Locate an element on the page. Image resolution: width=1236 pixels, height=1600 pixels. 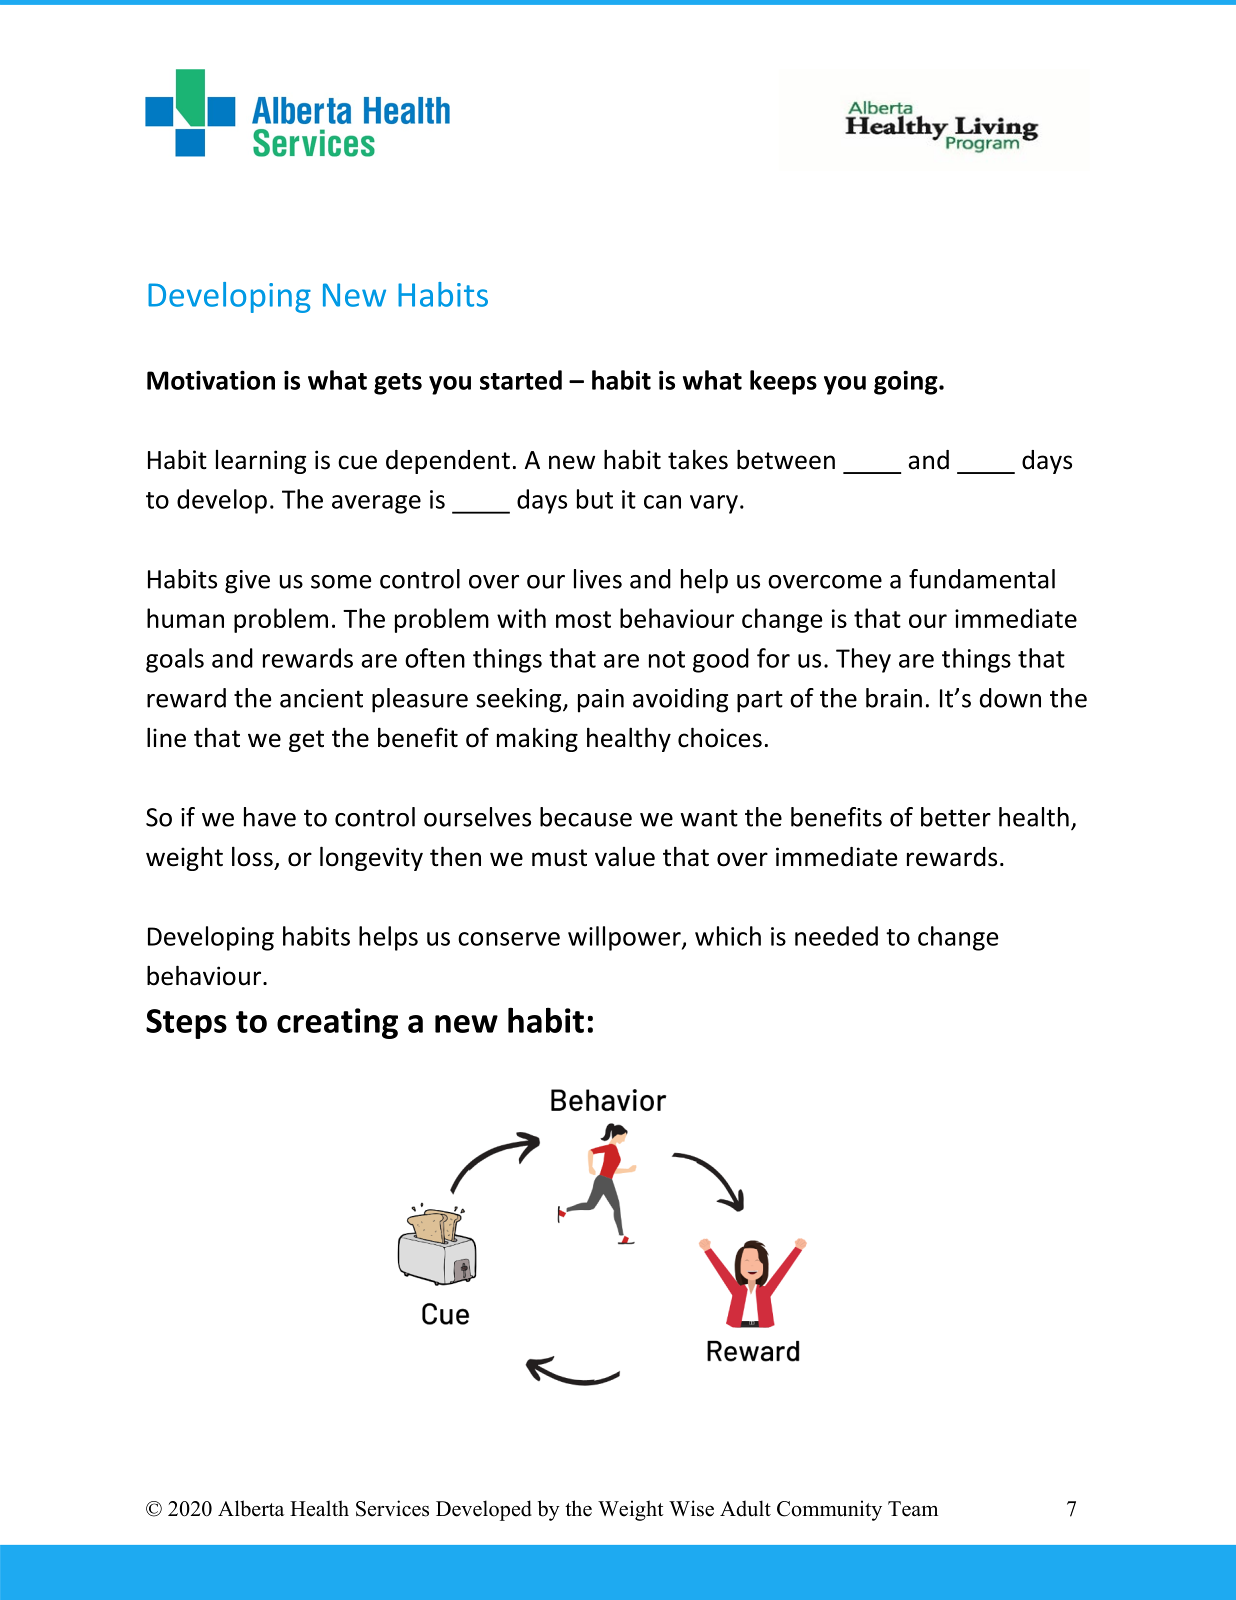
learning is located at coordinates (261, 462).
